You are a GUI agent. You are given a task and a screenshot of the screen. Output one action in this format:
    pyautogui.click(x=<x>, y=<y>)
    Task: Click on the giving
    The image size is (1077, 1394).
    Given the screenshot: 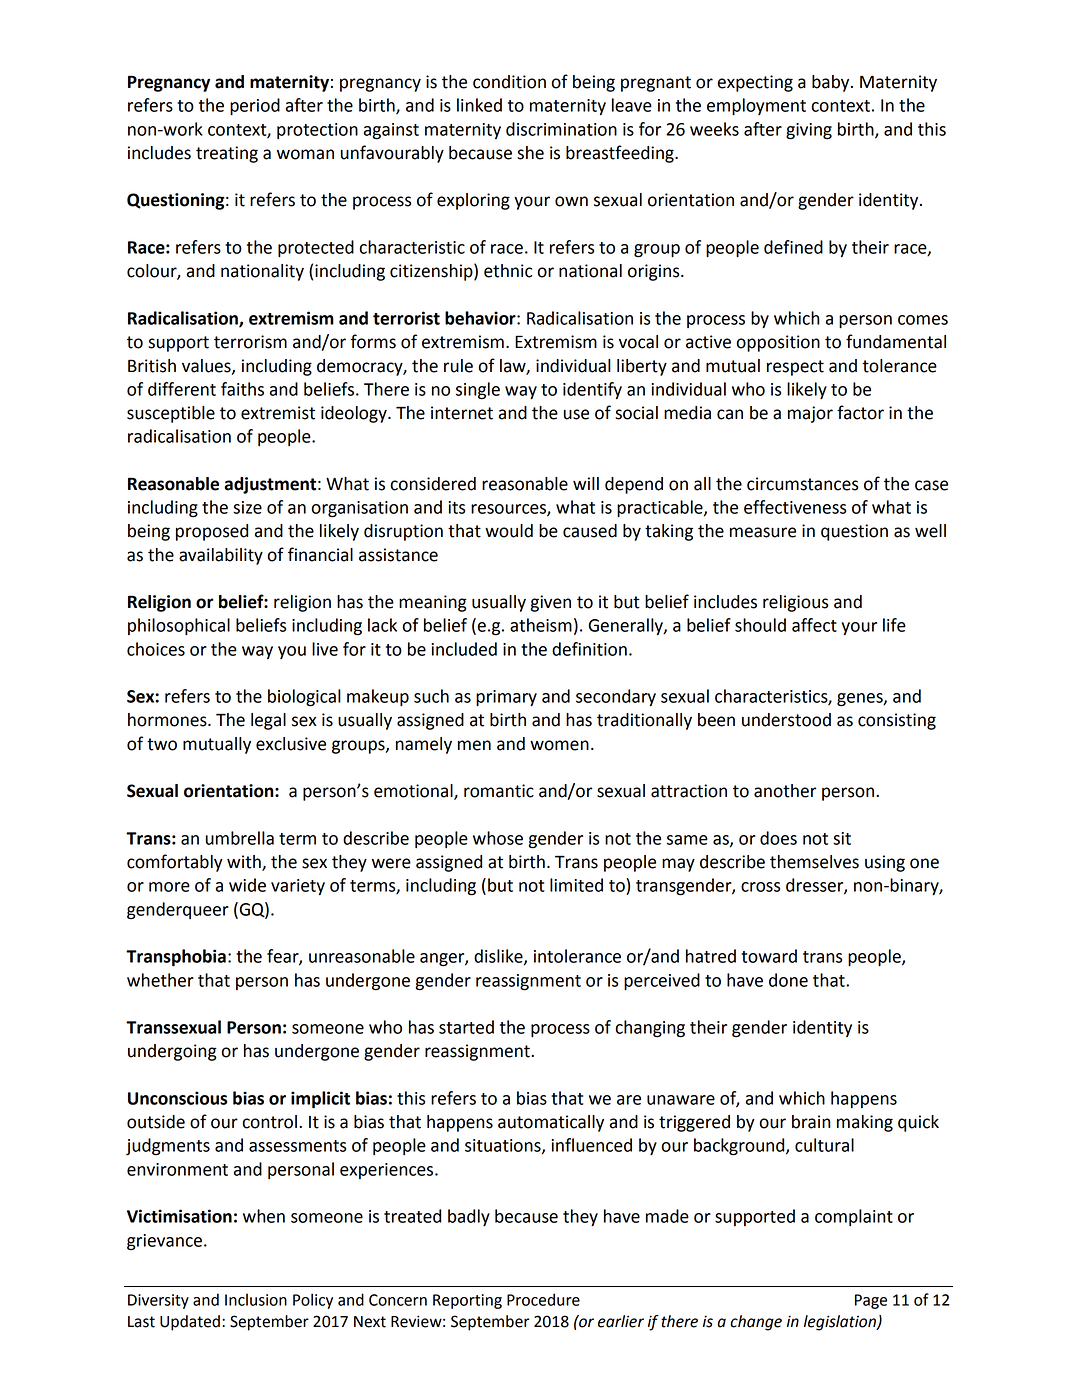 What is the action you would take?
    pyautogui.click(x=809, y=131)
